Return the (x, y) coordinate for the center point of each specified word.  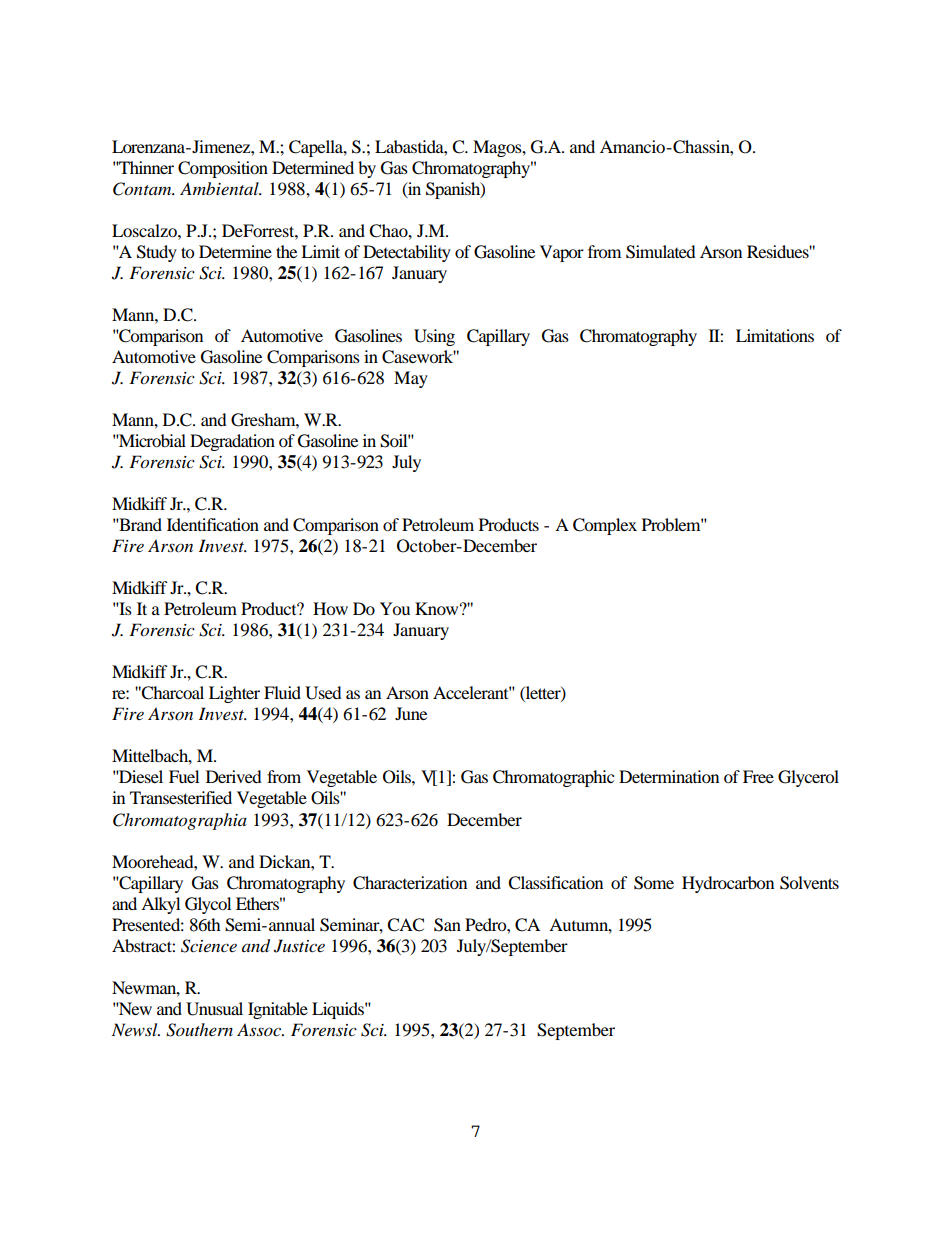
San (447, 925)
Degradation (232, 442)
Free (758, 776)
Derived (234, 776)
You (395, 608)
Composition (223, 169)
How (330, 608)
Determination (669, 776)
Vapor (562, 253)
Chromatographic (553, 778)
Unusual (214, 1009)
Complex (605, 526)
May (411, 379)
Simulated (661, 252)
